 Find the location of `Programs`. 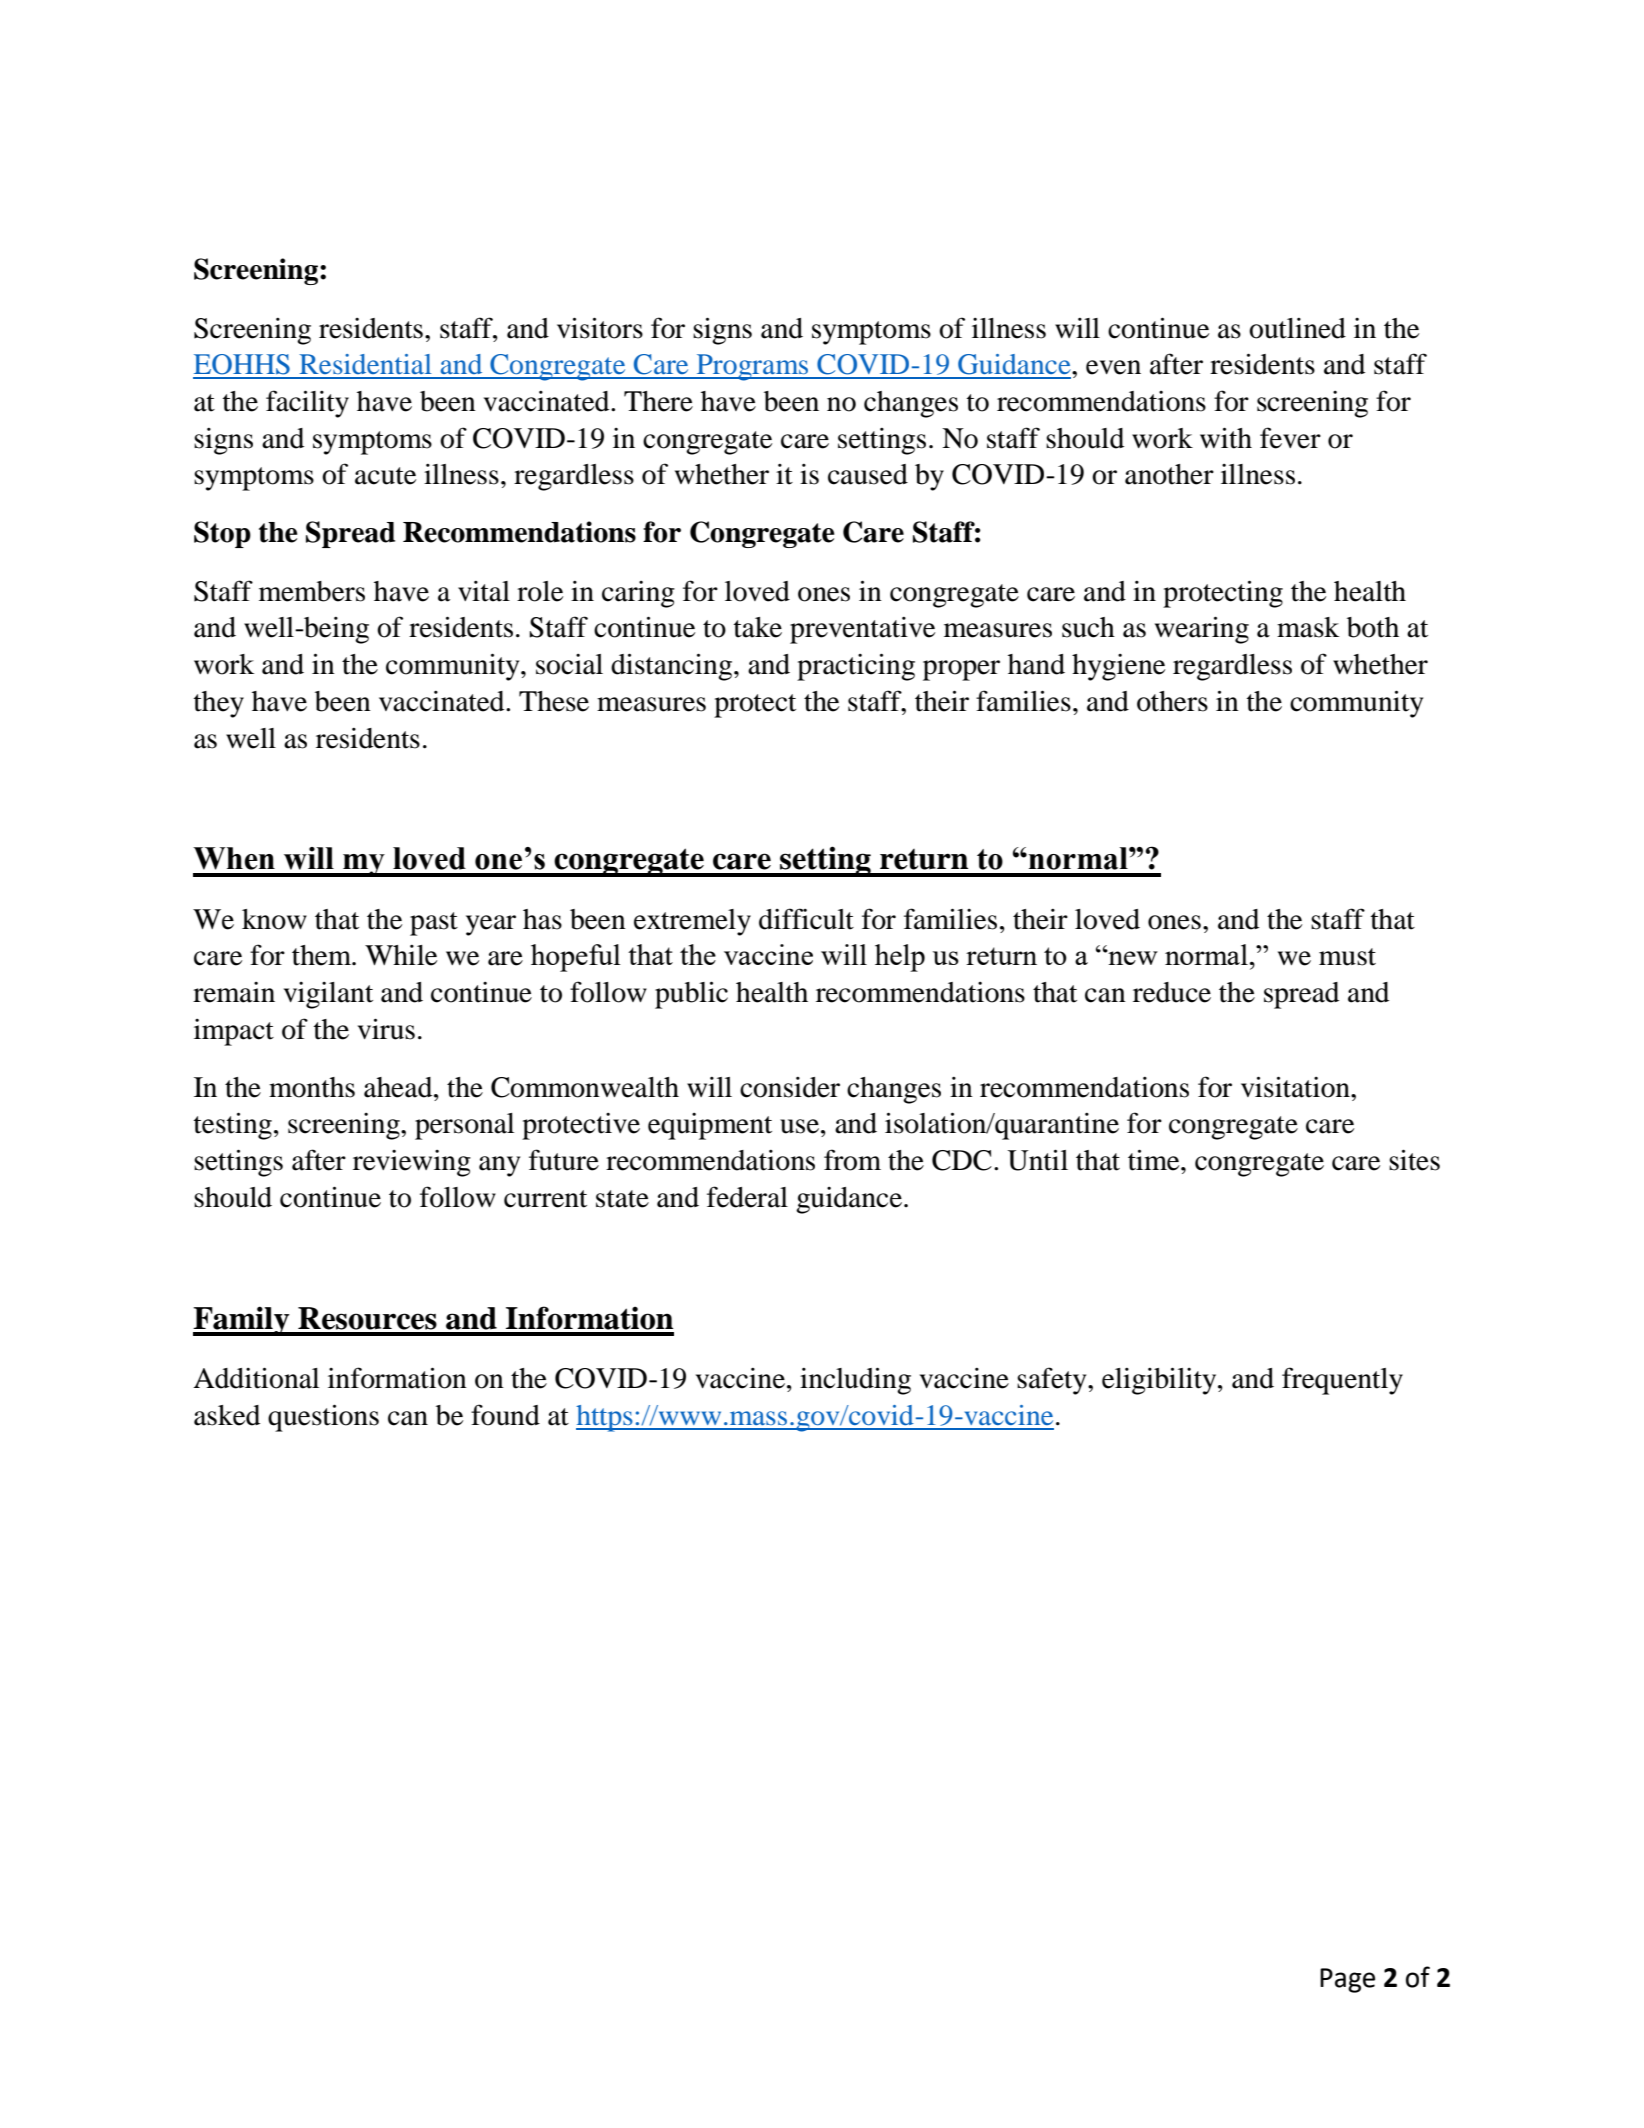

Programs is located at coordinates (752, 367).
